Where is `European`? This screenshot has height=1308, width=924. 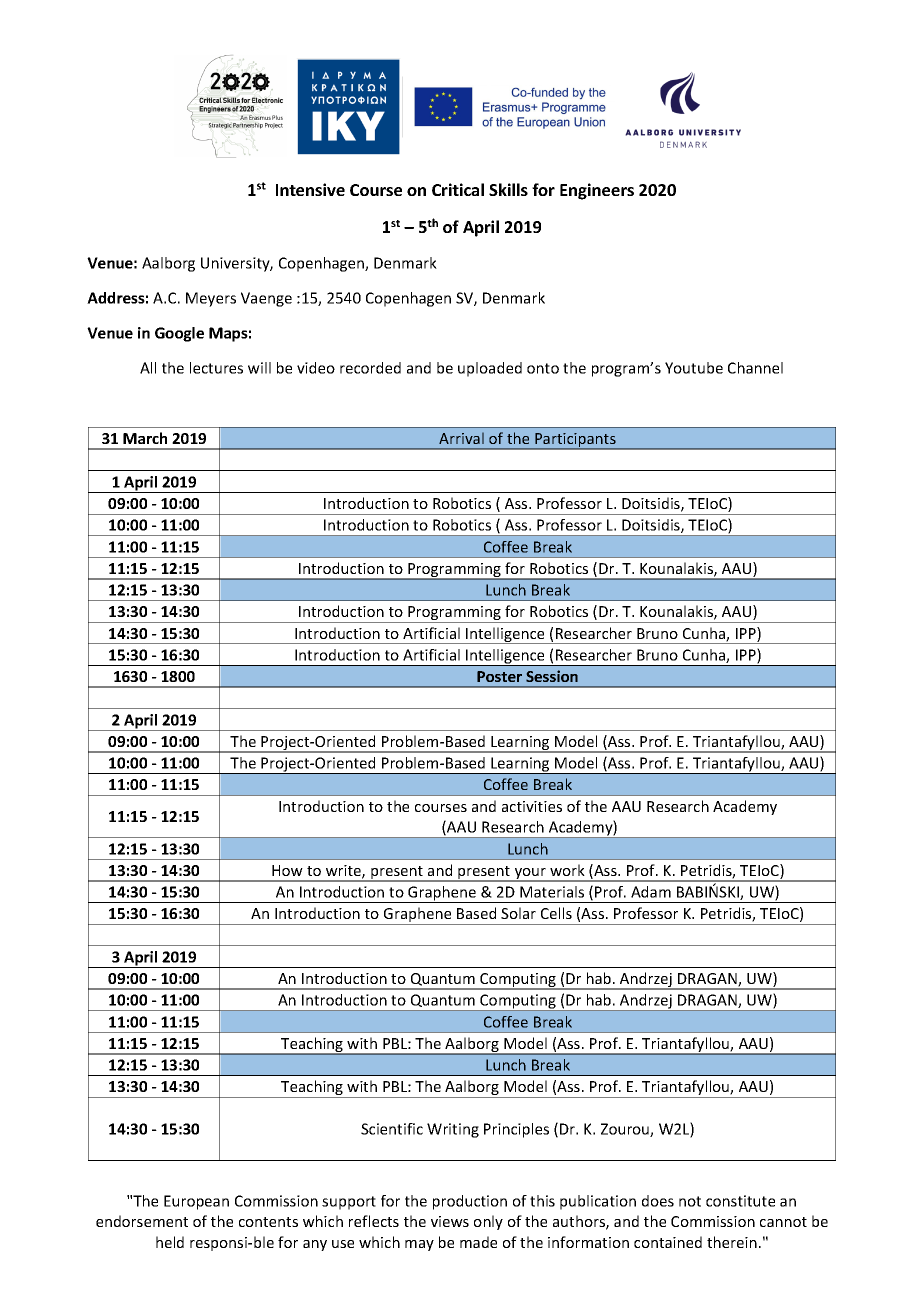 European is located at coordinates (196, 1202).
